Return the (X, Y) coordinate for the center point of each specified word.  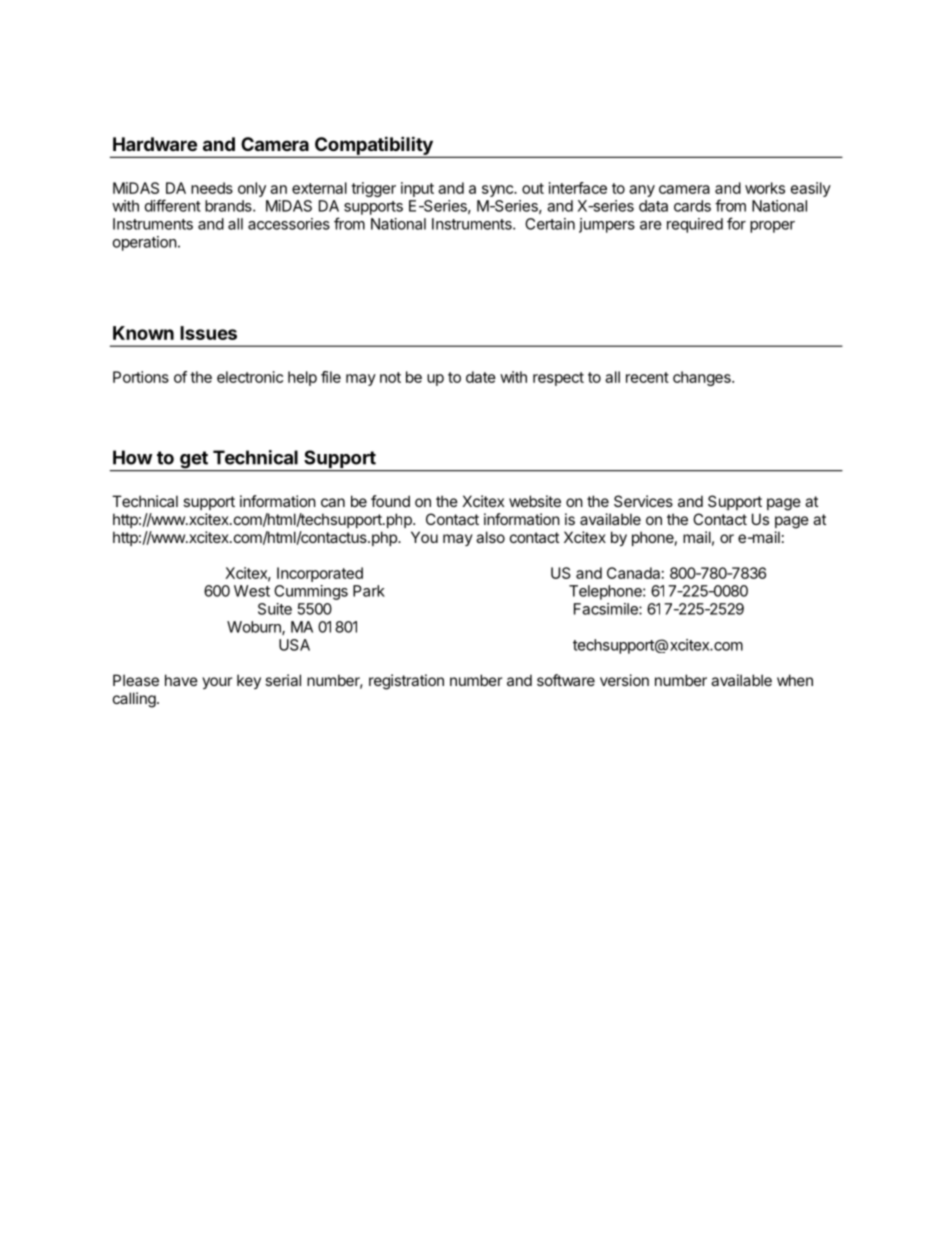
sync (498, 191)
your (217, 683)
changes (703, 378)
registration (406, 682)
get (194, 461)
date (481, 377)
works (765, 188)
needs (212, 188)
